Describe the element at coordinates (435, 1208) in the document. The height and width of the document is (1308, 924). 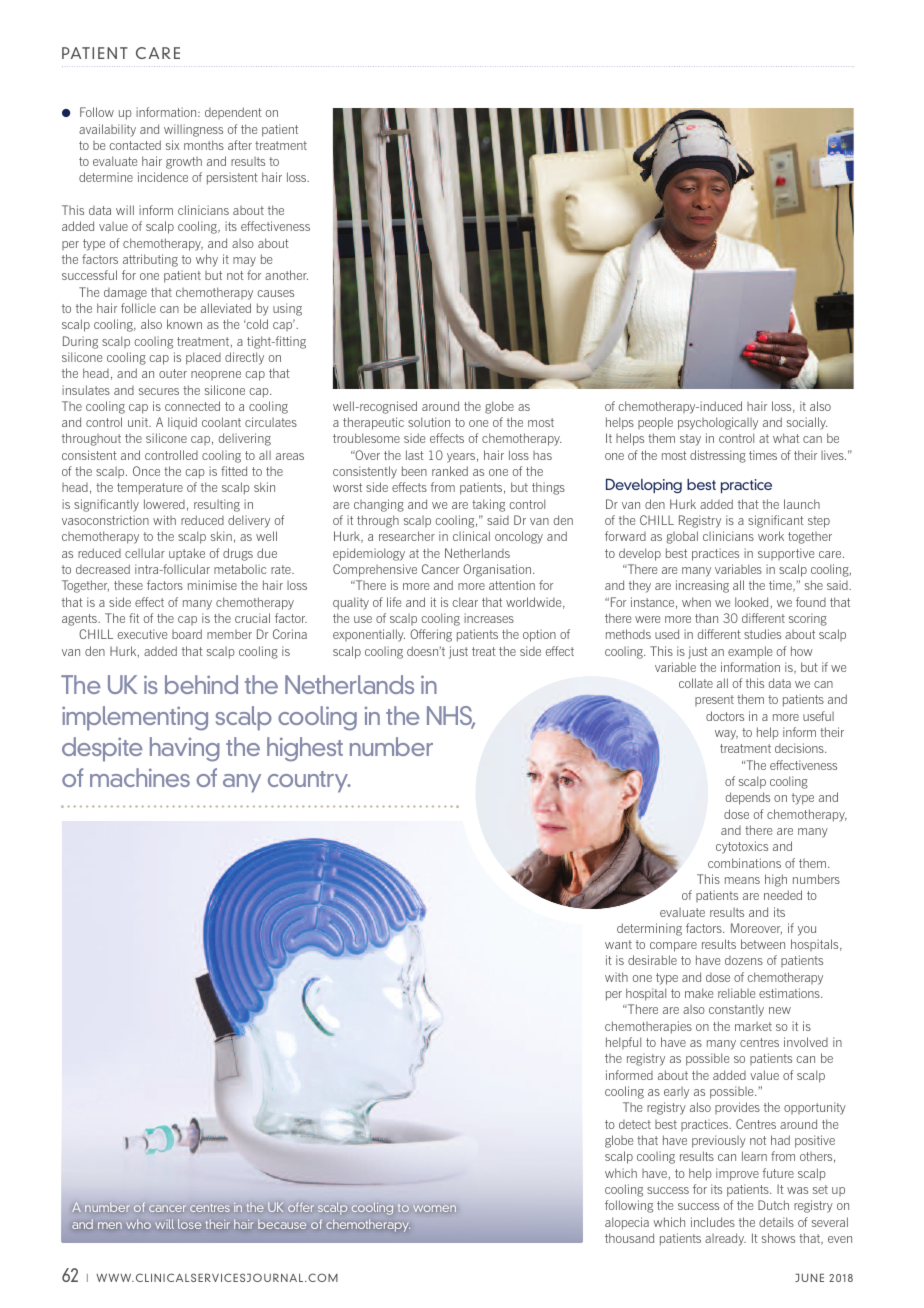
I see `women` at that location.
